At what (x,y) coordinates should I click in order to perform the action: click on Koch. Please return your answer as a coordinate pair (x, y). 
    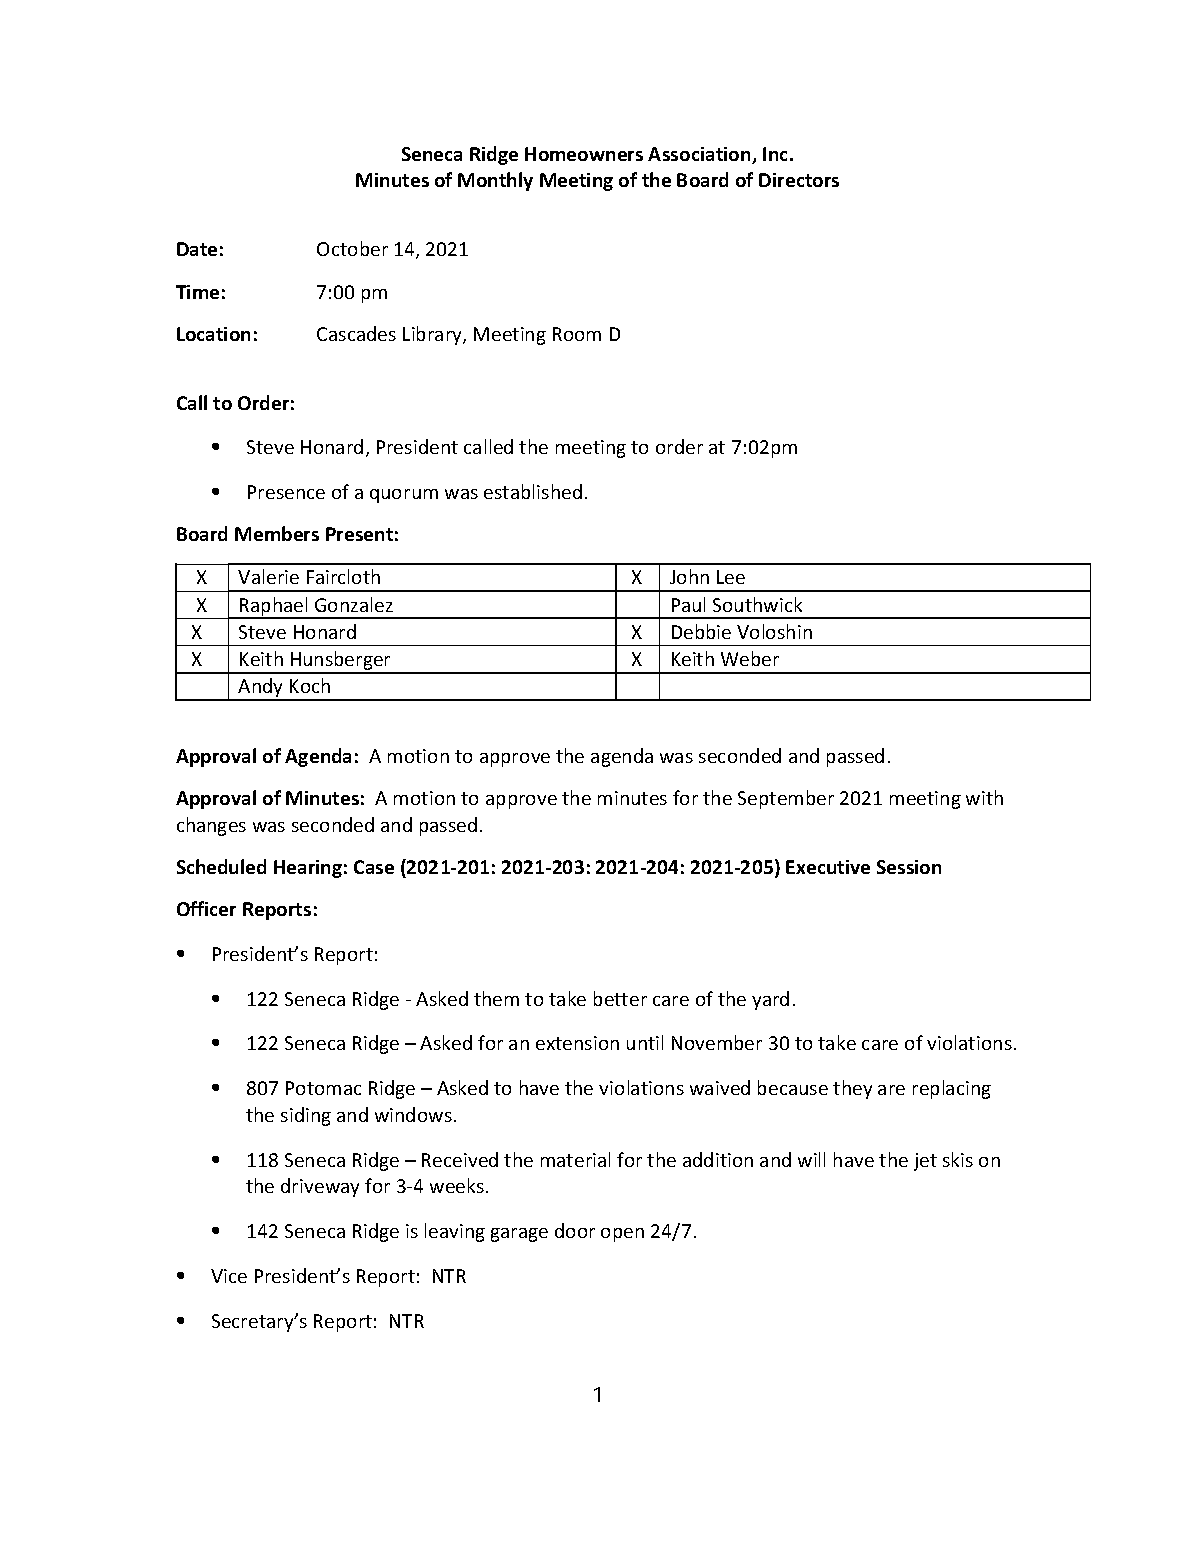
    Looking at the image, I should click on (310, 685).
